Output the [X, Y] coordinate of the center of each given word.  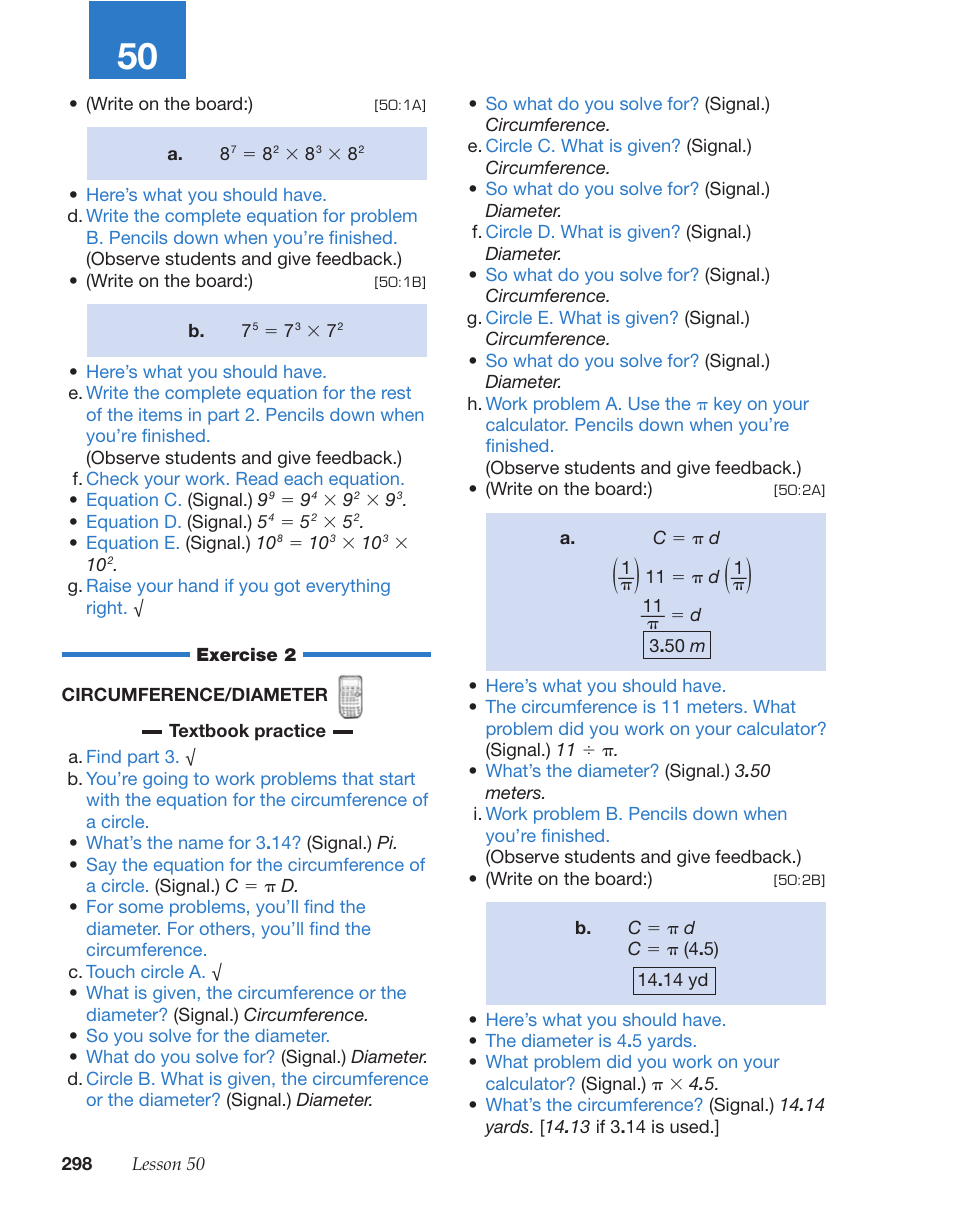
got [287, 588]
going [165, 780]
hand [198, 585]
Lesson [156, 1163]
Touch [110, 971]
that [357, 778]
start [397, 779]
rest [396, 393]
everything [348, 587]
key [728, 405]
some [141, 908]
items [160, 414]
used [689, 1126]
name [201, 844]
